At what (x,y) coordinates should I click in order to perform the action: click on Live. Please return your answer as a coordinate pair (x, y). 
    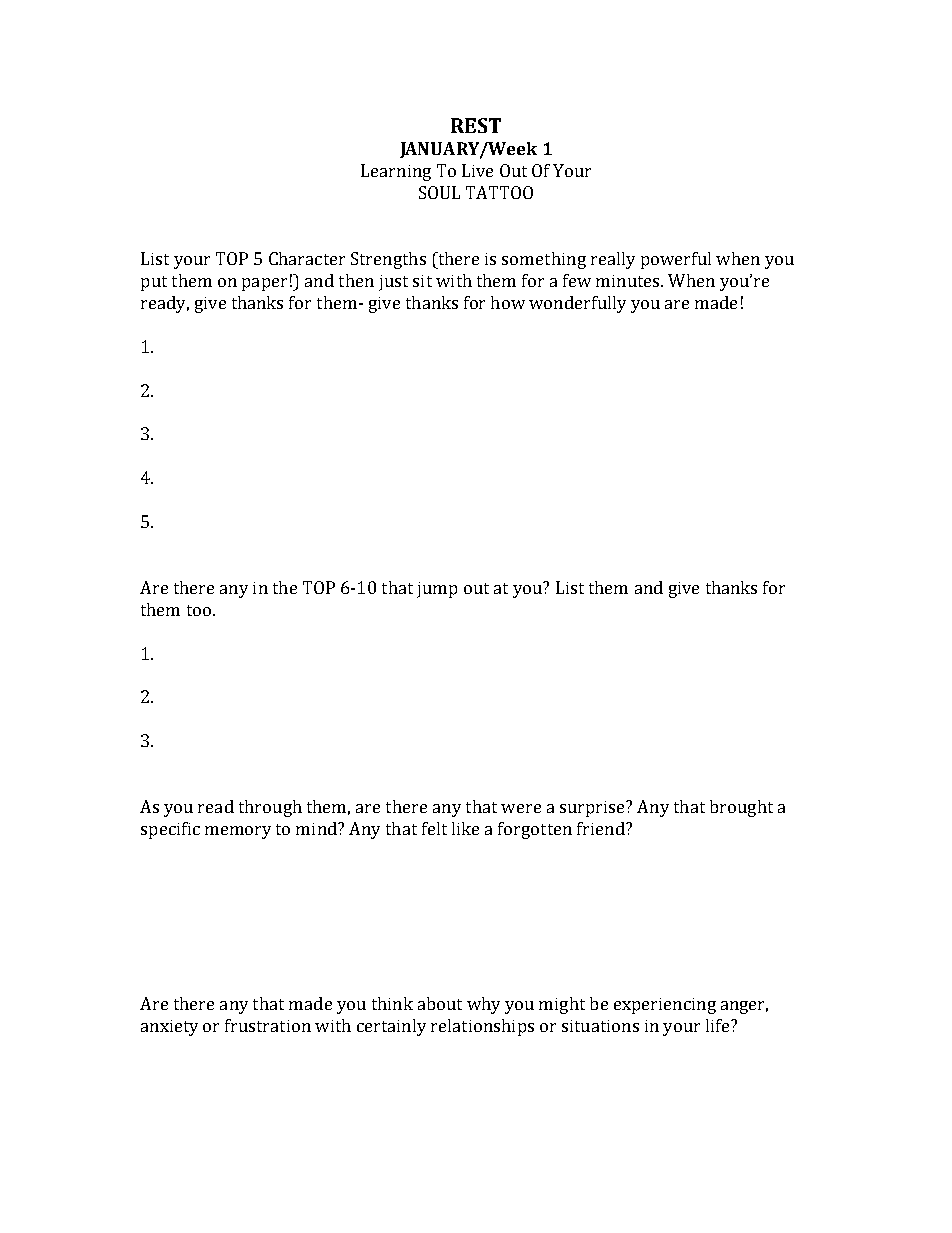
    Looking at the image, I should click on (477, 170).
